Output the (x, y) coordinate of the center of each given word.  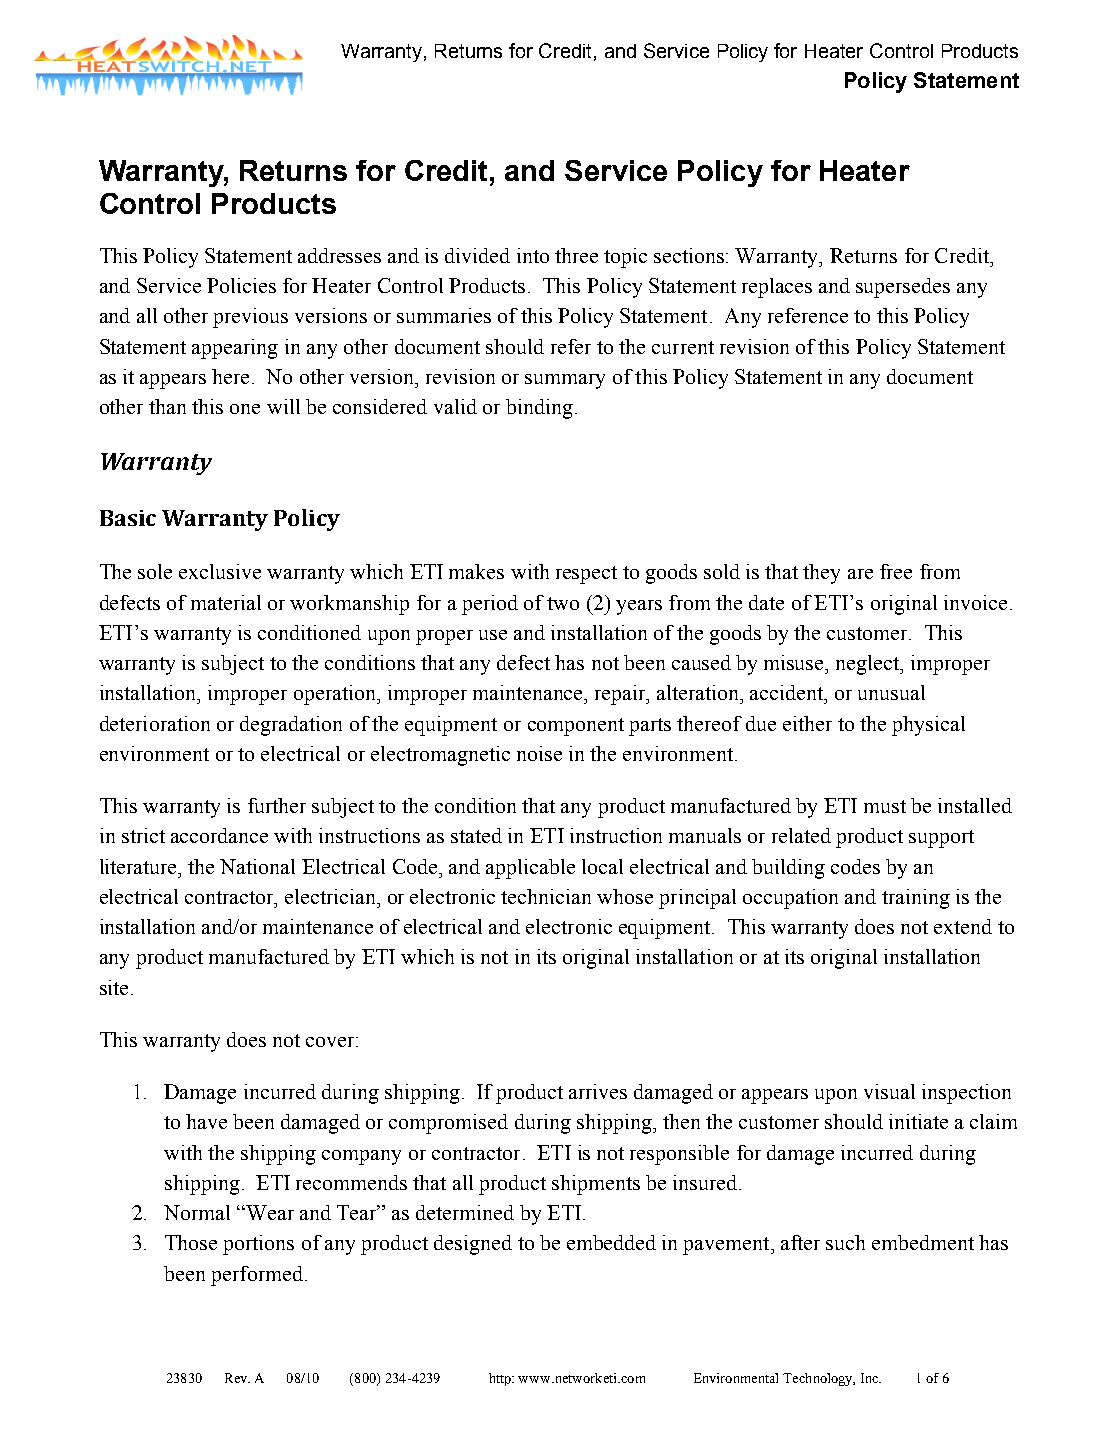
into (533, 255)
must (885, 806)
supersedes (903, 288)
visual (889, 1091)
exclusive (220, 571)
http (501, 1379)
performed (257, 1276)
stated (476, 835)
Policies (241, 285)
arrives (598, 1091)
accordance (219, 835)
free (896, 571)
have (206, 1121)
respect (586, 575)
